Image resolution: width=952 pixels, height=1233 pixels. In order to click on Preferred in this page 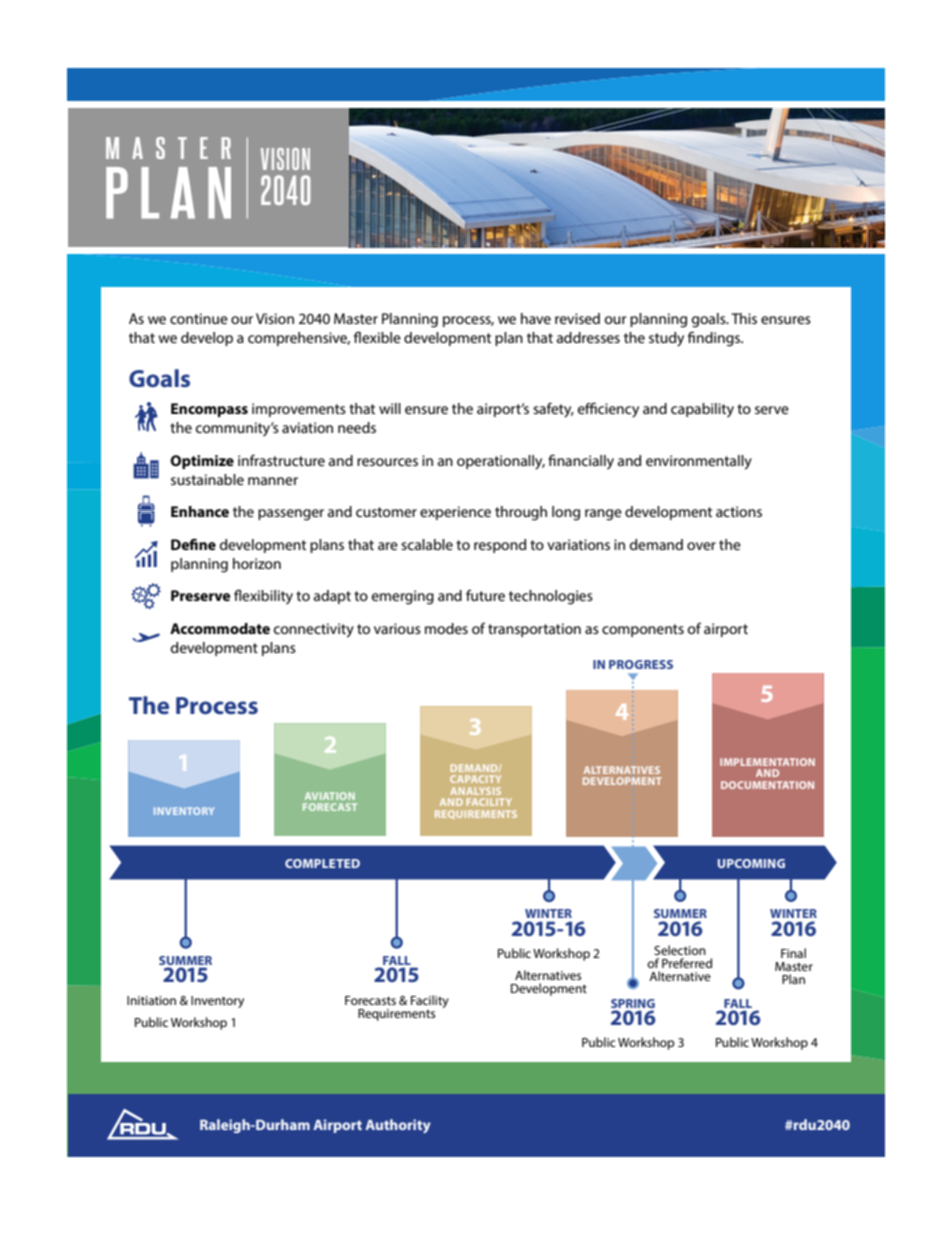, I will do `click(687, 963)`.
